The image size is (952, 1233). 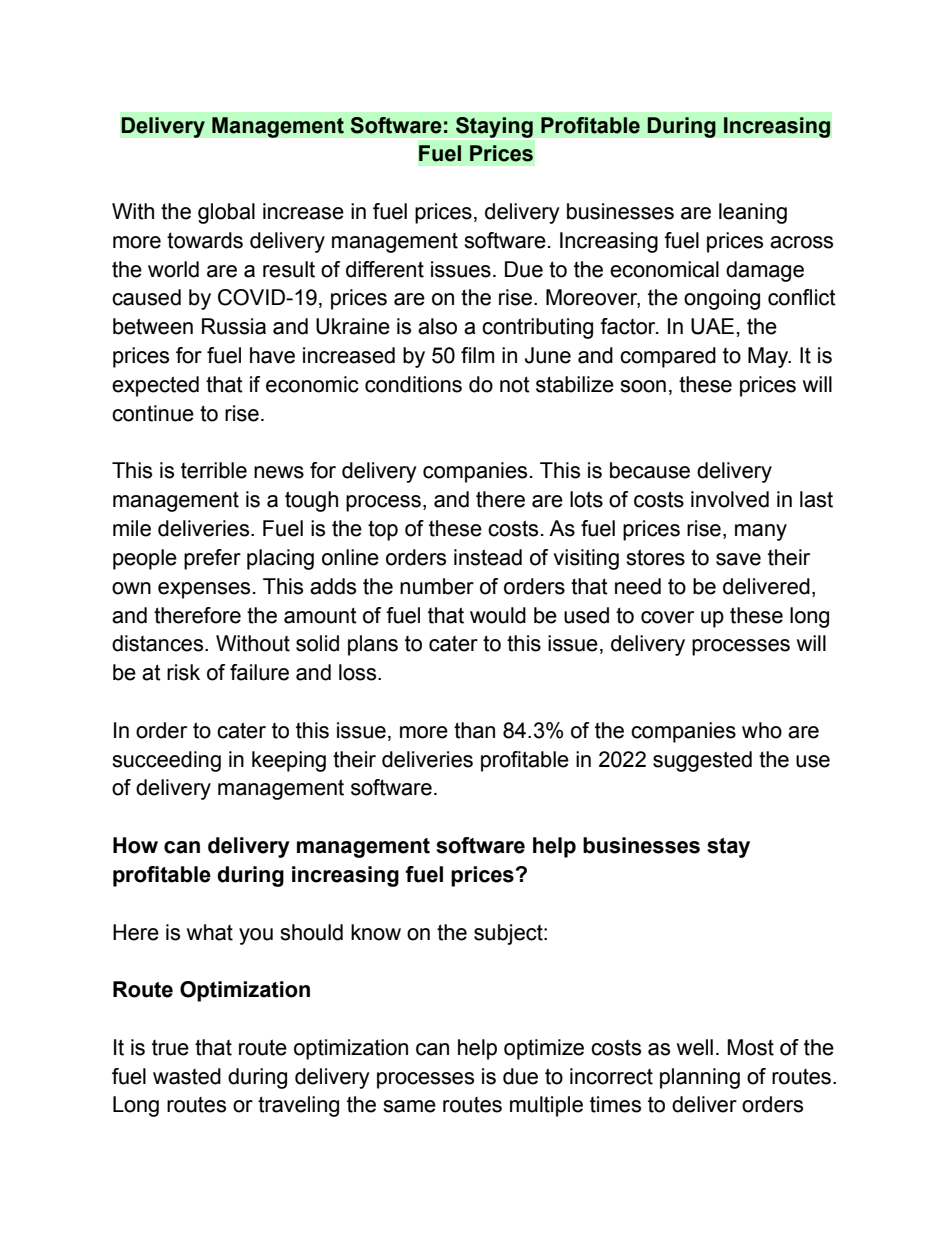 I want to click on risk, so click(x=183, y=672).
